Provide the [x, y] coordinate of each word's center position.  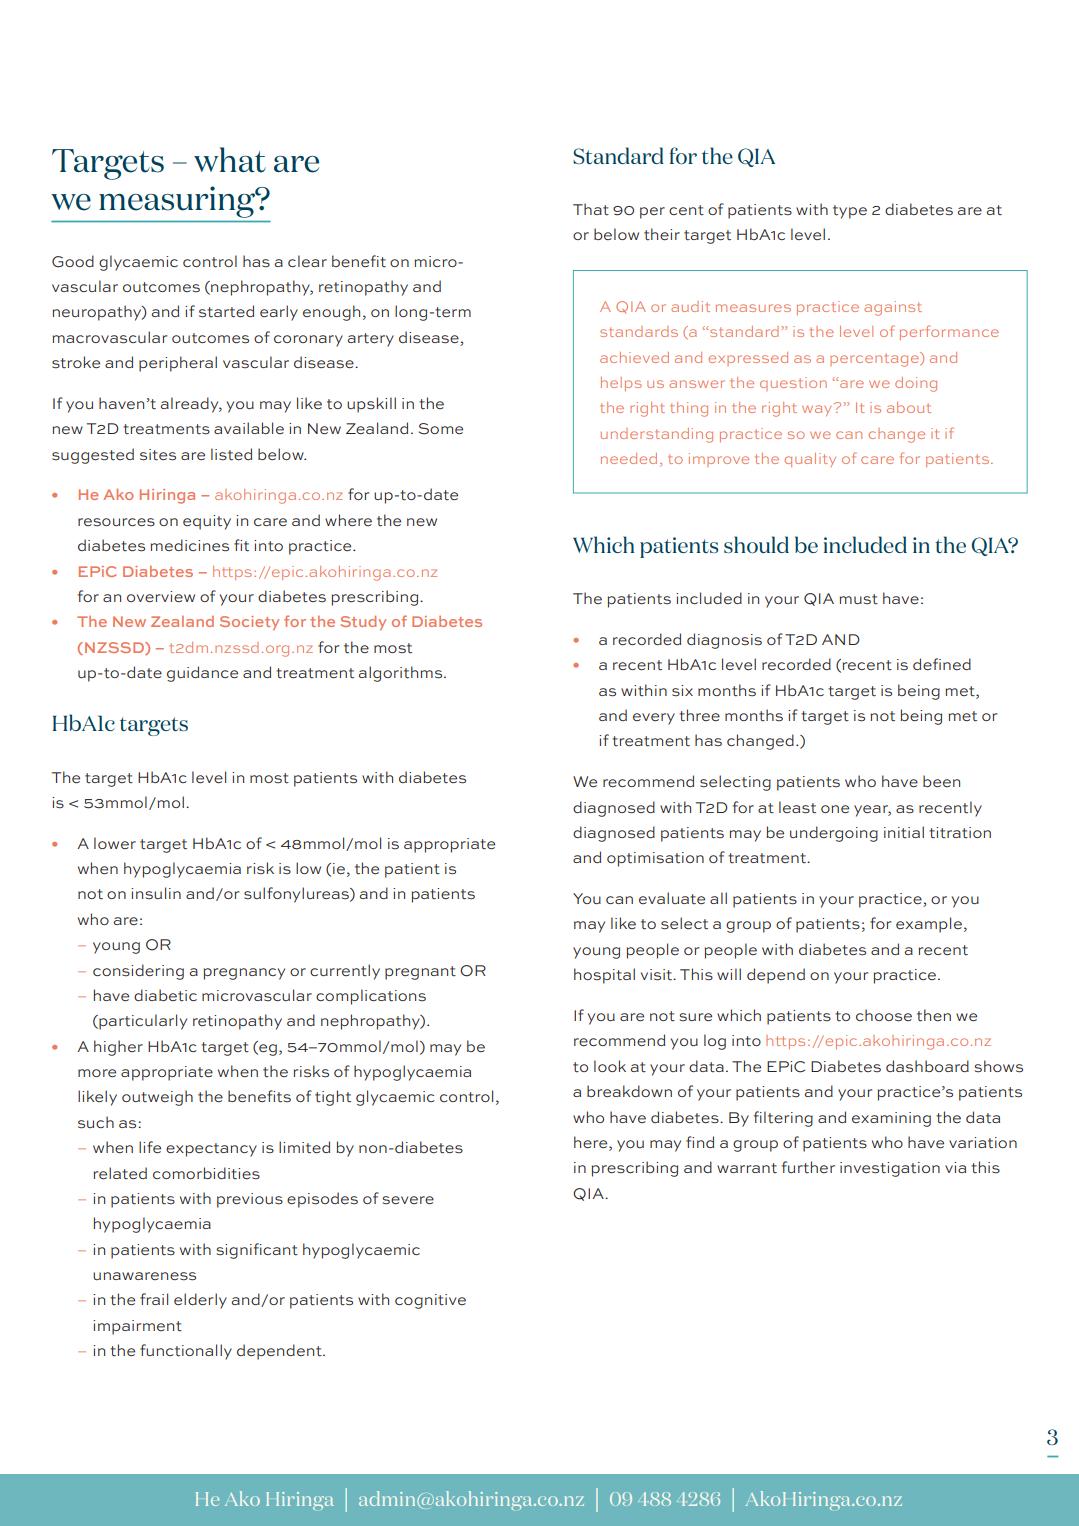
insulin [156, 893]
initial [904, 832]
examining [891, 1119]
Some [441, 429]
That [591, 209]
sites [158, 455]
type [850, 212]
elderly [200, 1301]
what [230, 160]
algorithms [402, 674]
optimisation [655, 859]
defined [942, 664]
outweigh [157, 1098]
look [610, 1066]
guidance [202, 674]
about [909, 407]
